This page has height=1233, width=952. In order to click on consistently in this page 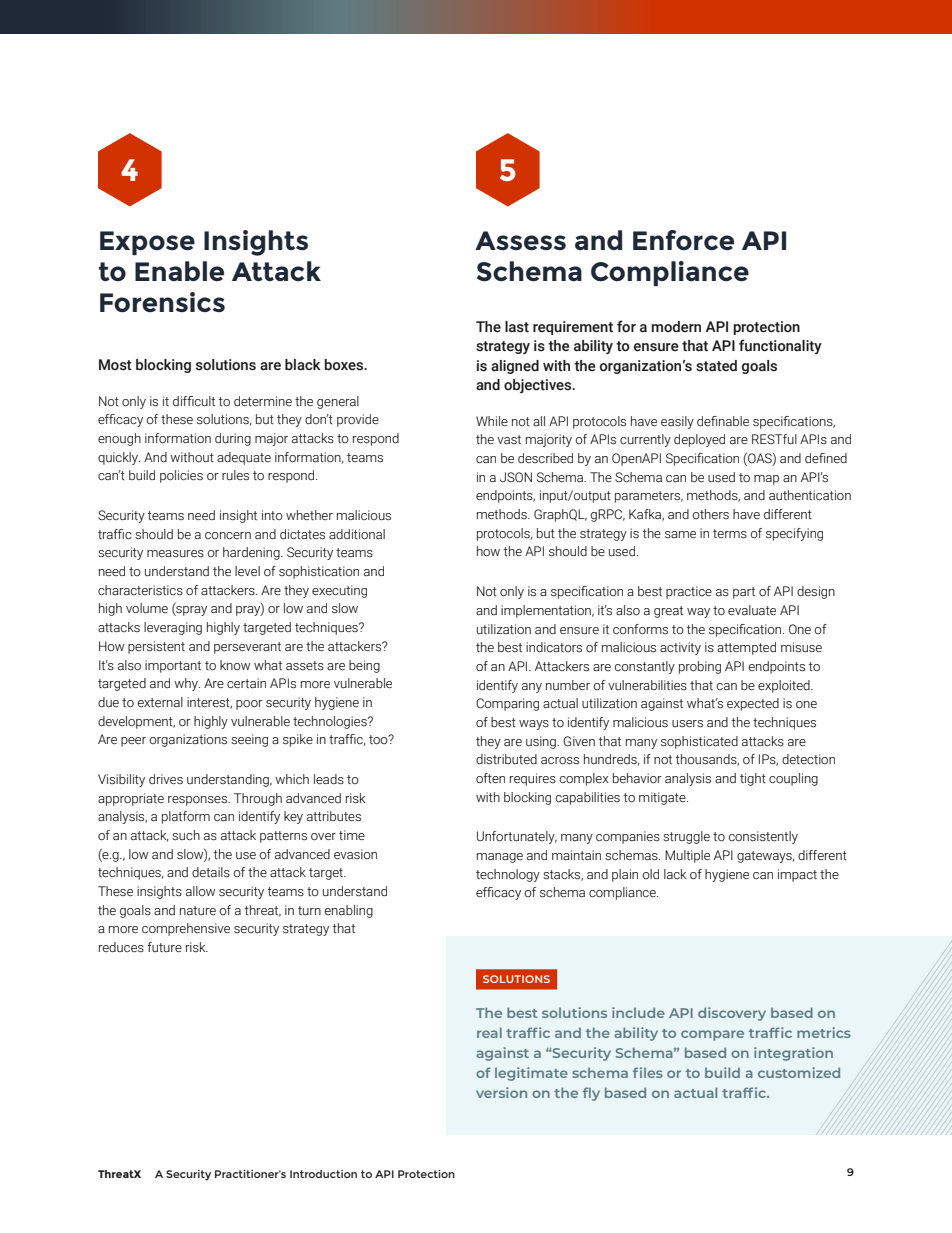, I will do `click(763, 837)`.
